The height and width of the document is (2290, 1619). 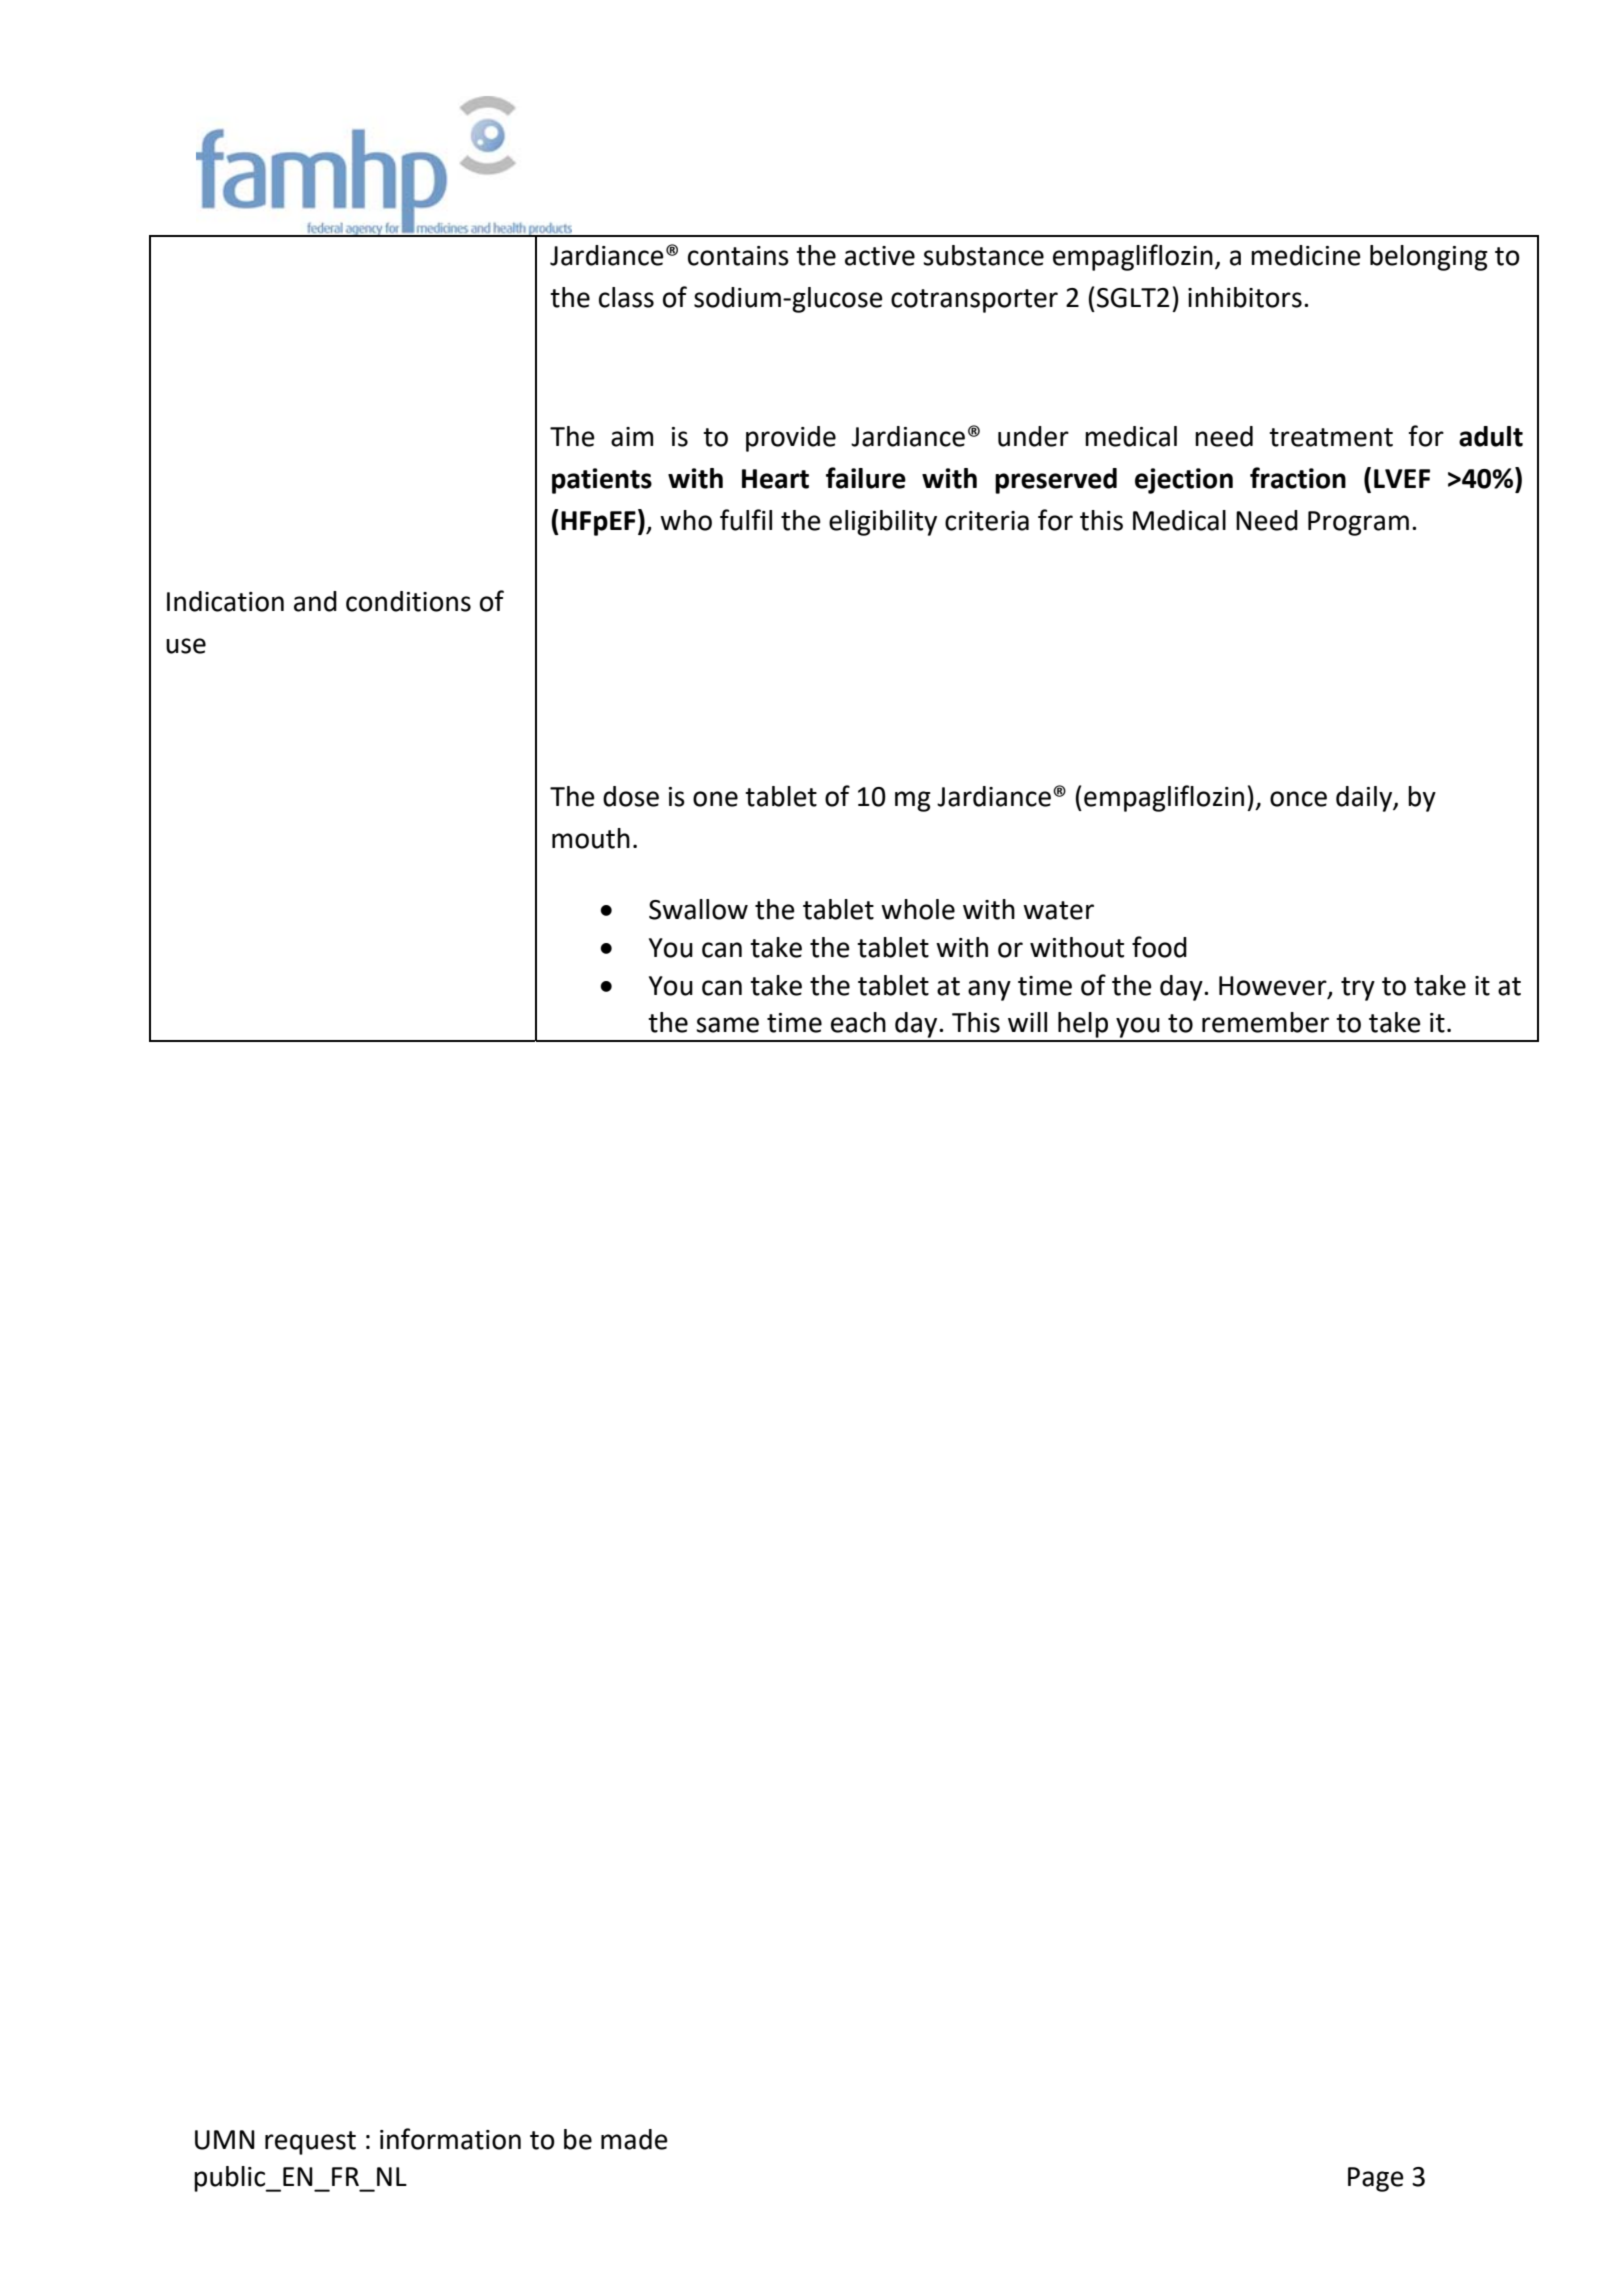 I want to click on medicine, so click(x=1306, y=255).
